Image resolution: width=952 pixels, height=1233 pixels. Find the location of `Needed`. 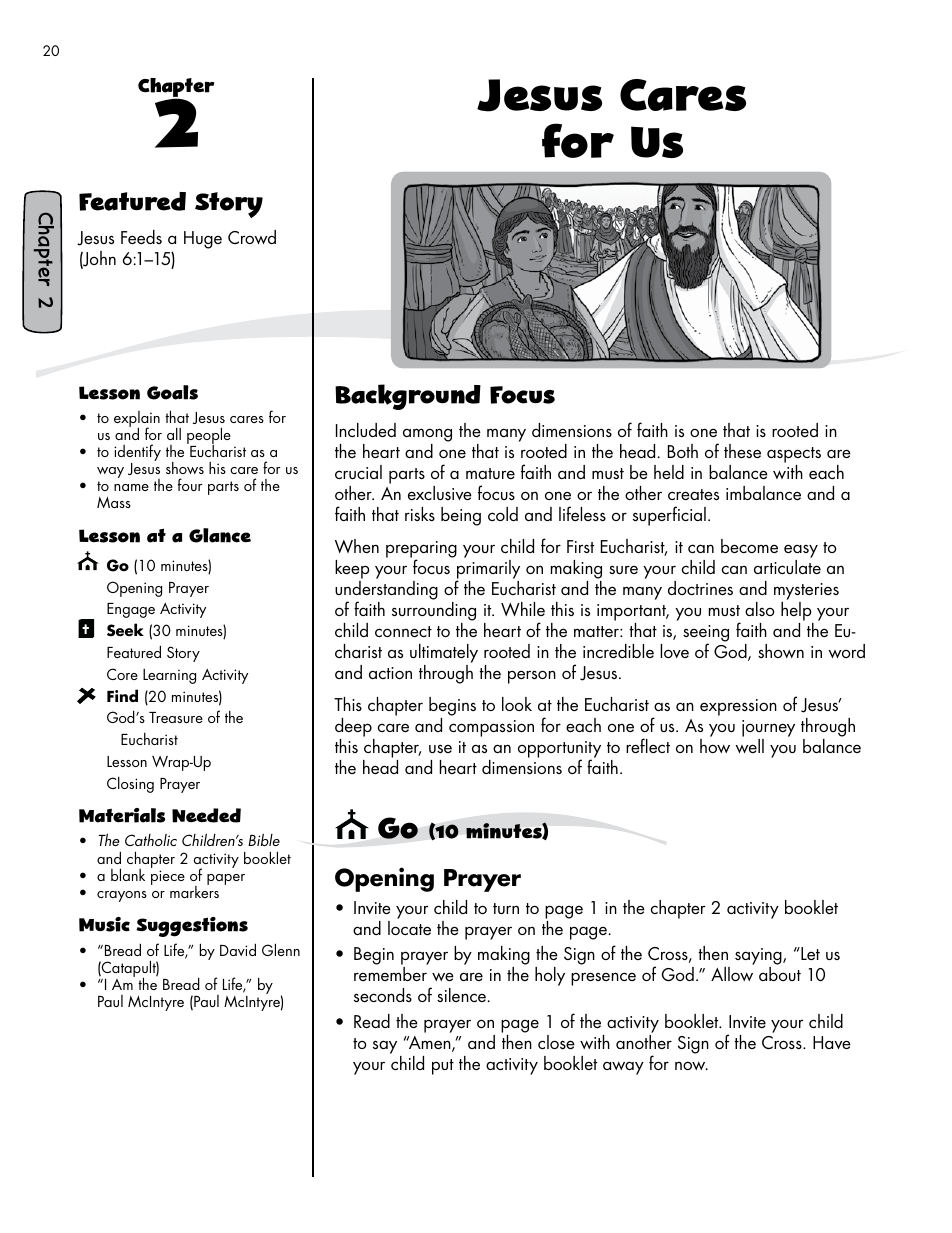

Needed is located at coordinates (206, 815).
